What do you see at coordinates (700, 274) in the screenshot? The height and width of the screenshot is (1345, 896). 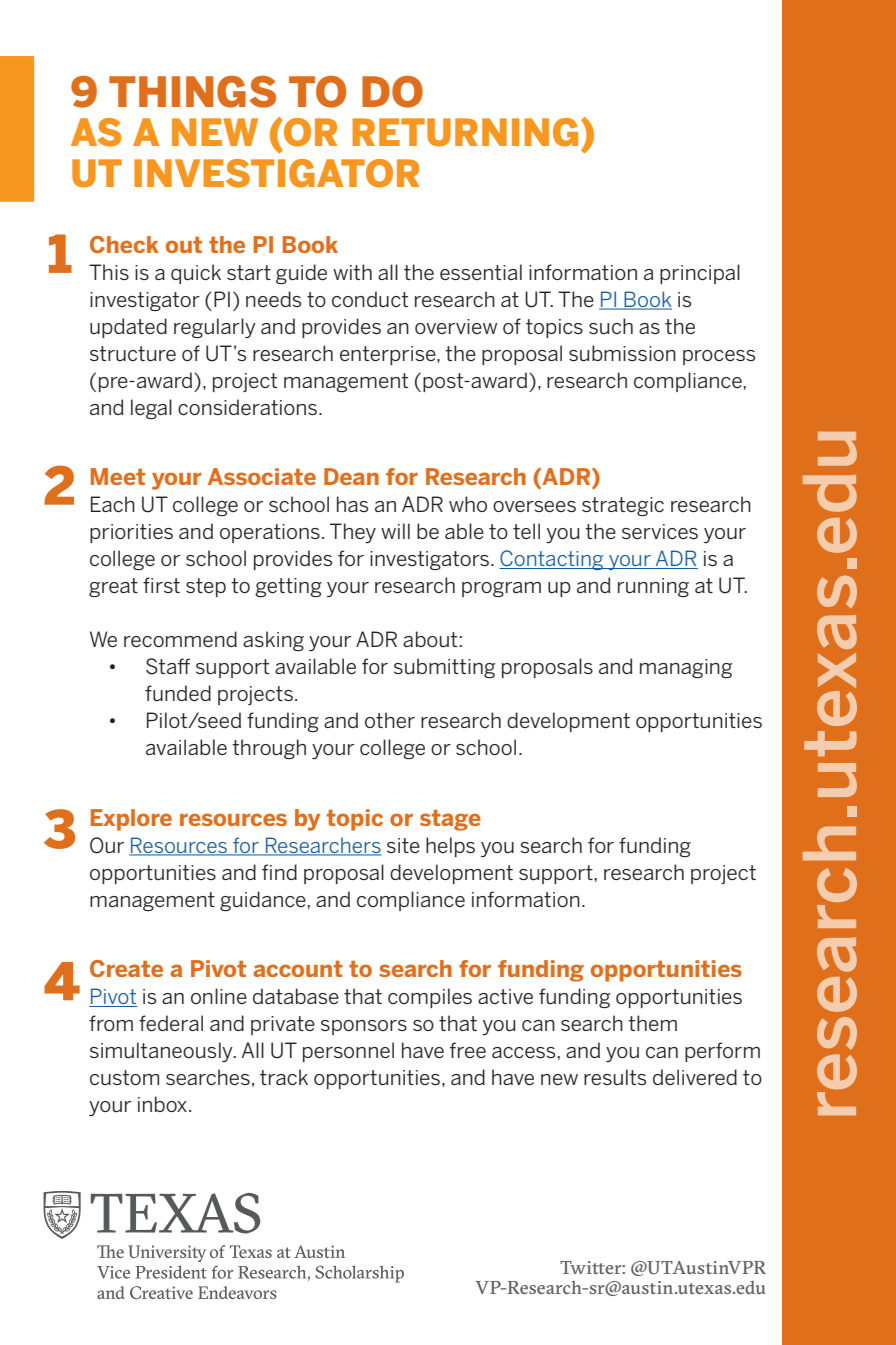 I see `principal` at bounding box center [700, 274].
